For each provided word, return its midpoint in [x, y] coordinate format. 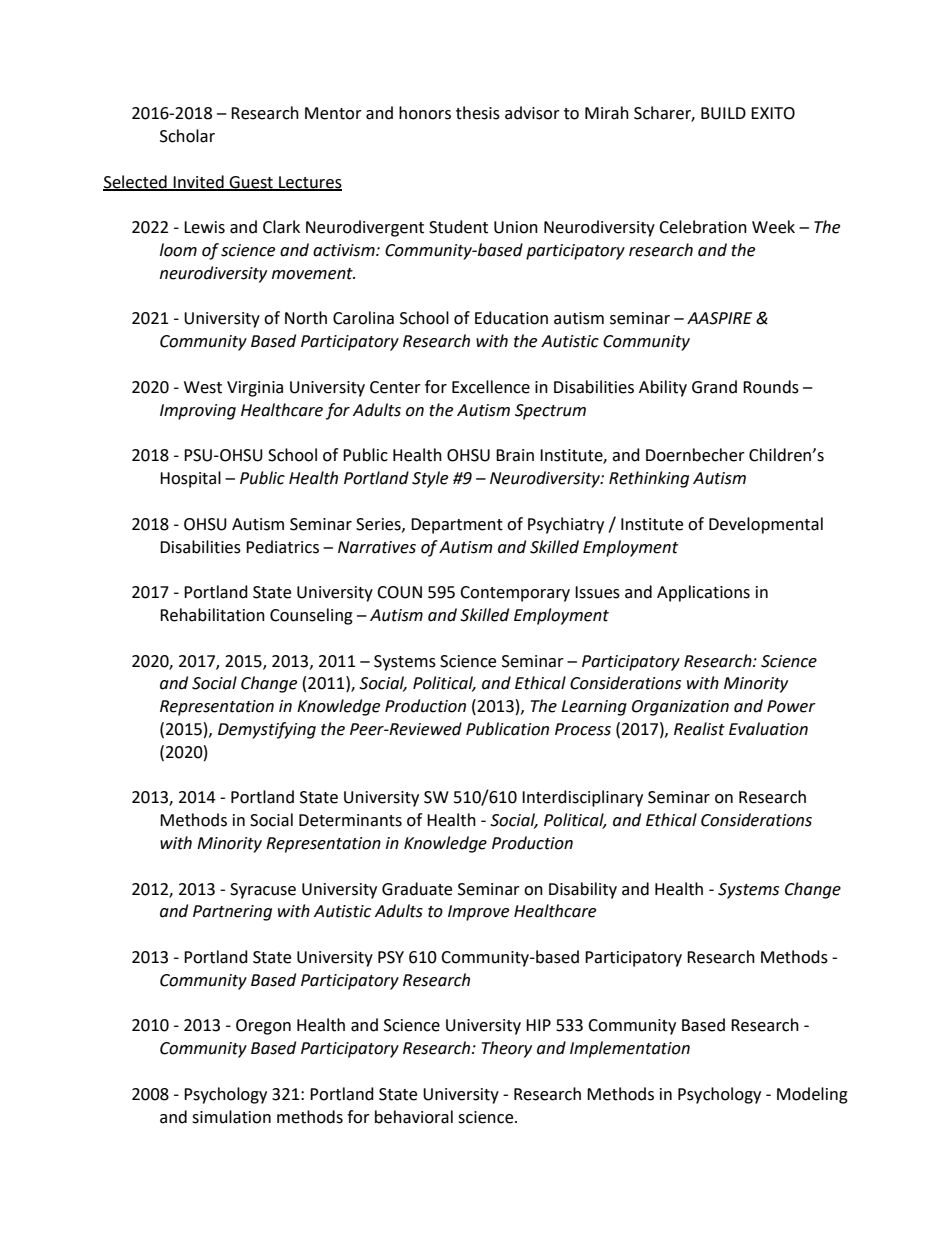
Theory [507, 1049]
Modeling [812, 1095]
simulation [231, 1117]
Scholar [187, 136]
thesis [478, 113]
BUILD [723, 113]
